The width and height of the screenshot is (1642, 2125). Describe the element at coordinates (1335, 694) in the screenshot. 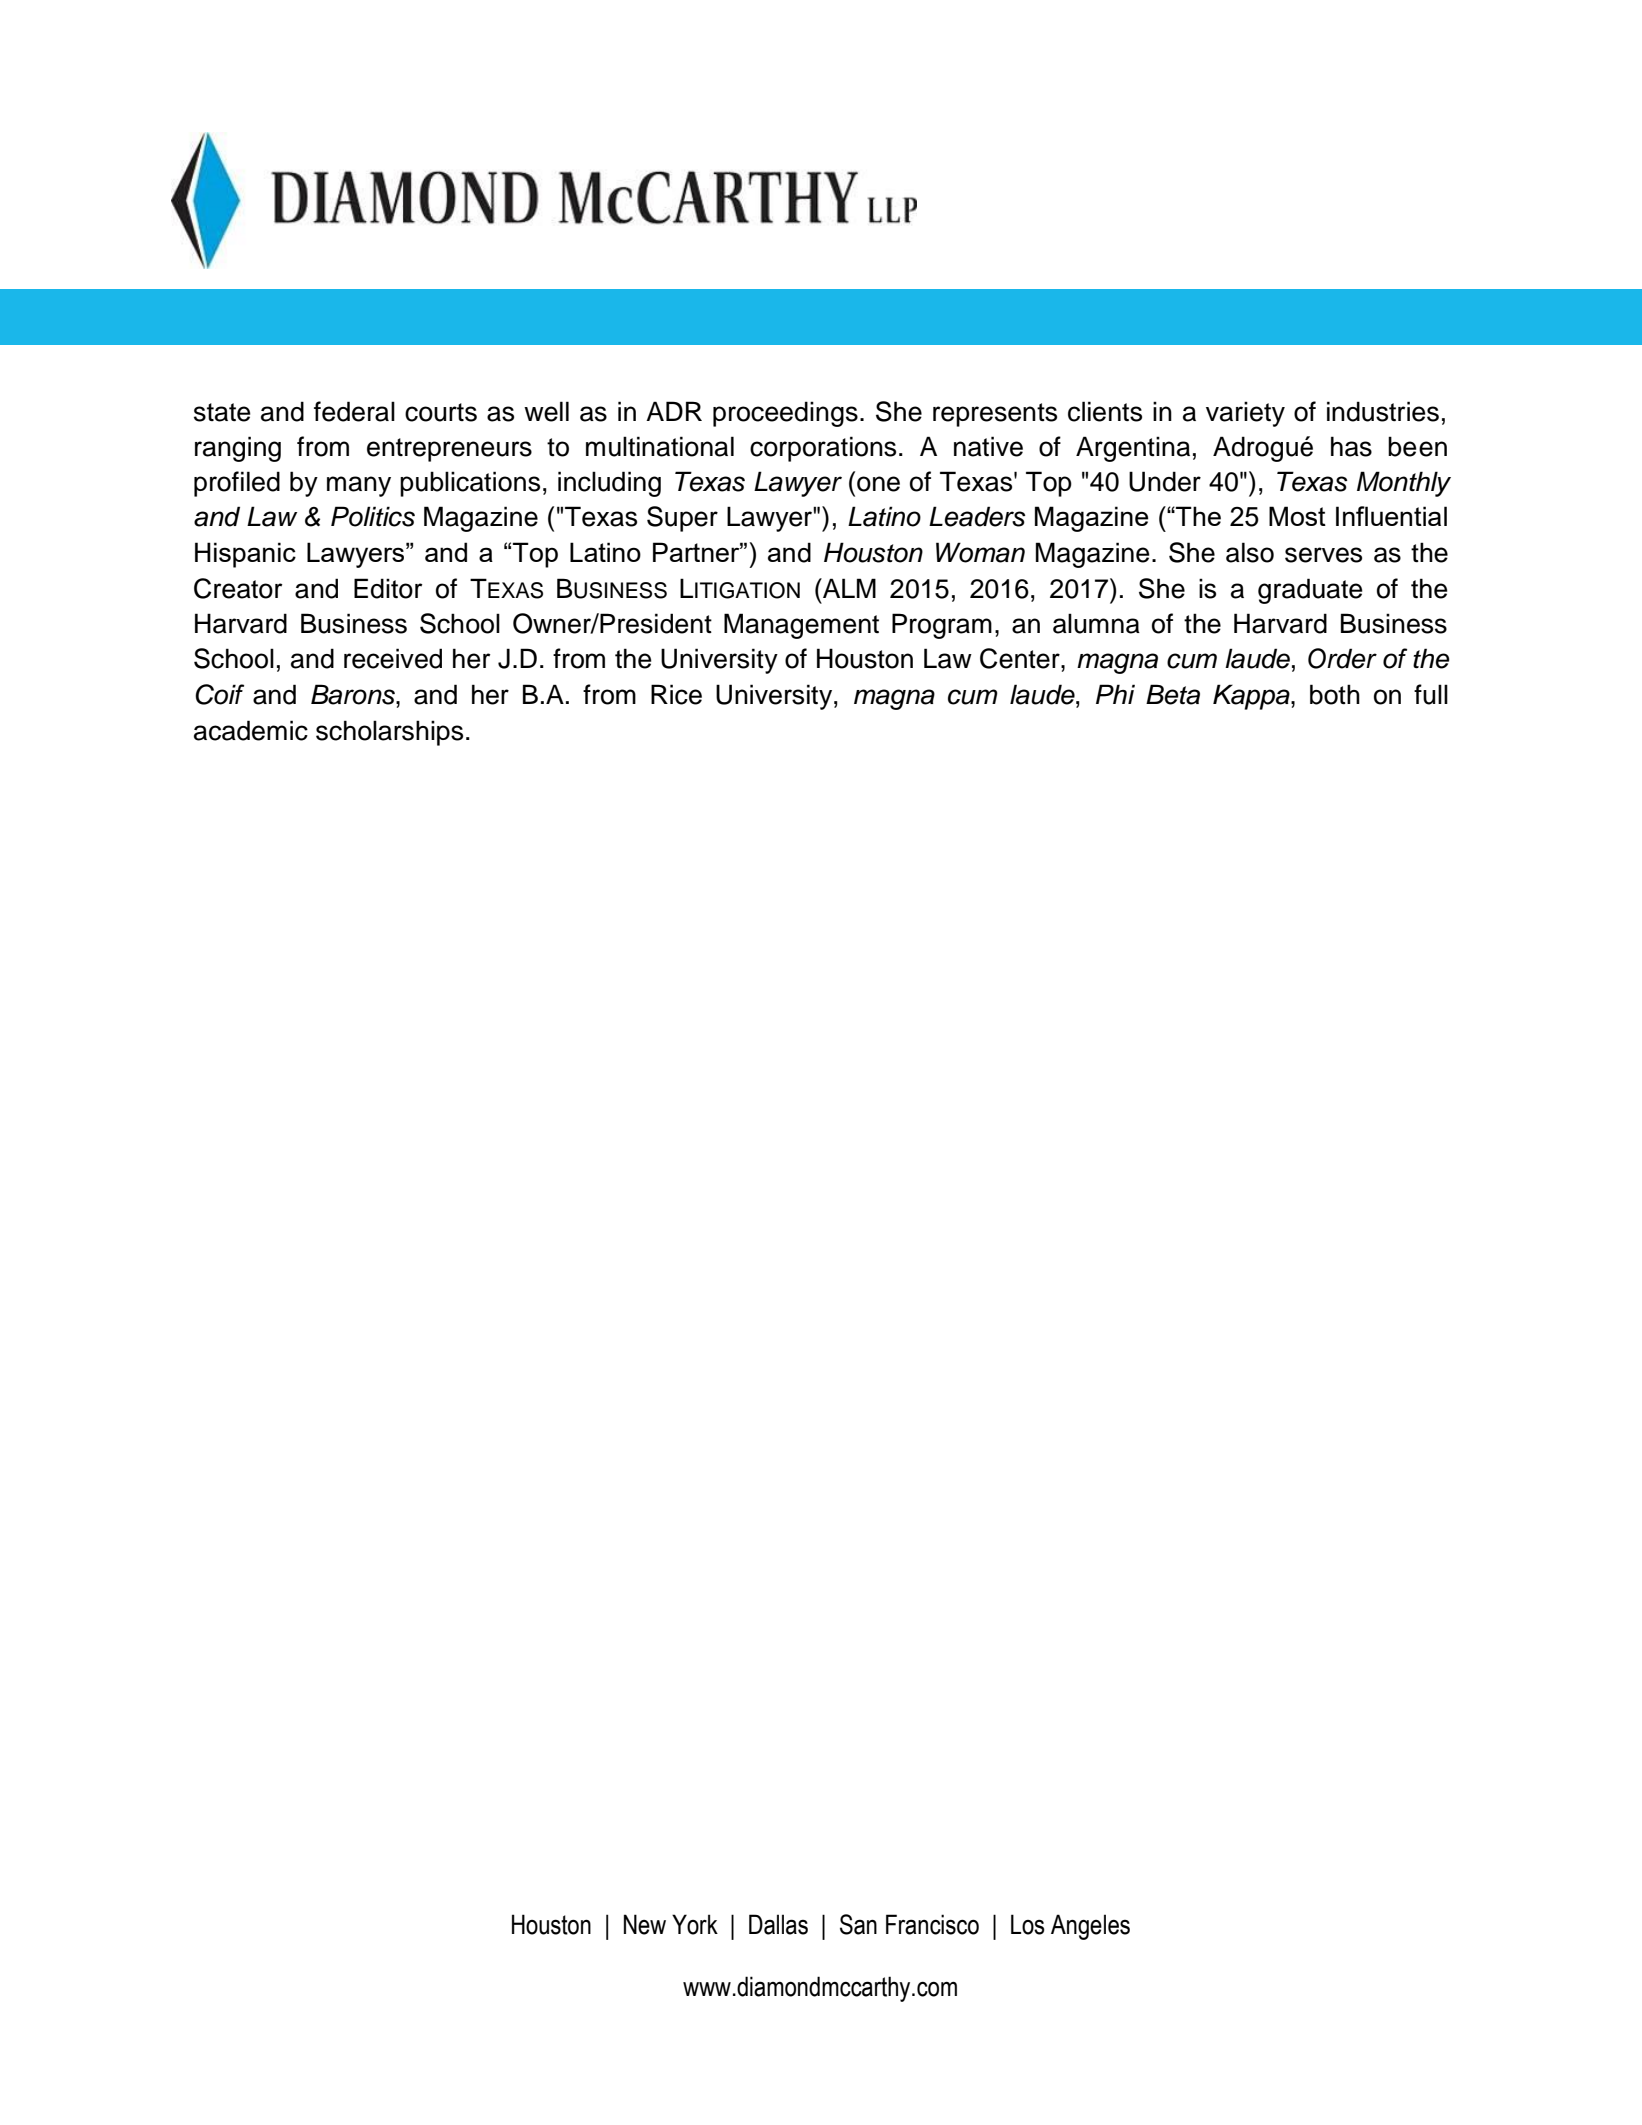

I see `both` at that location.
